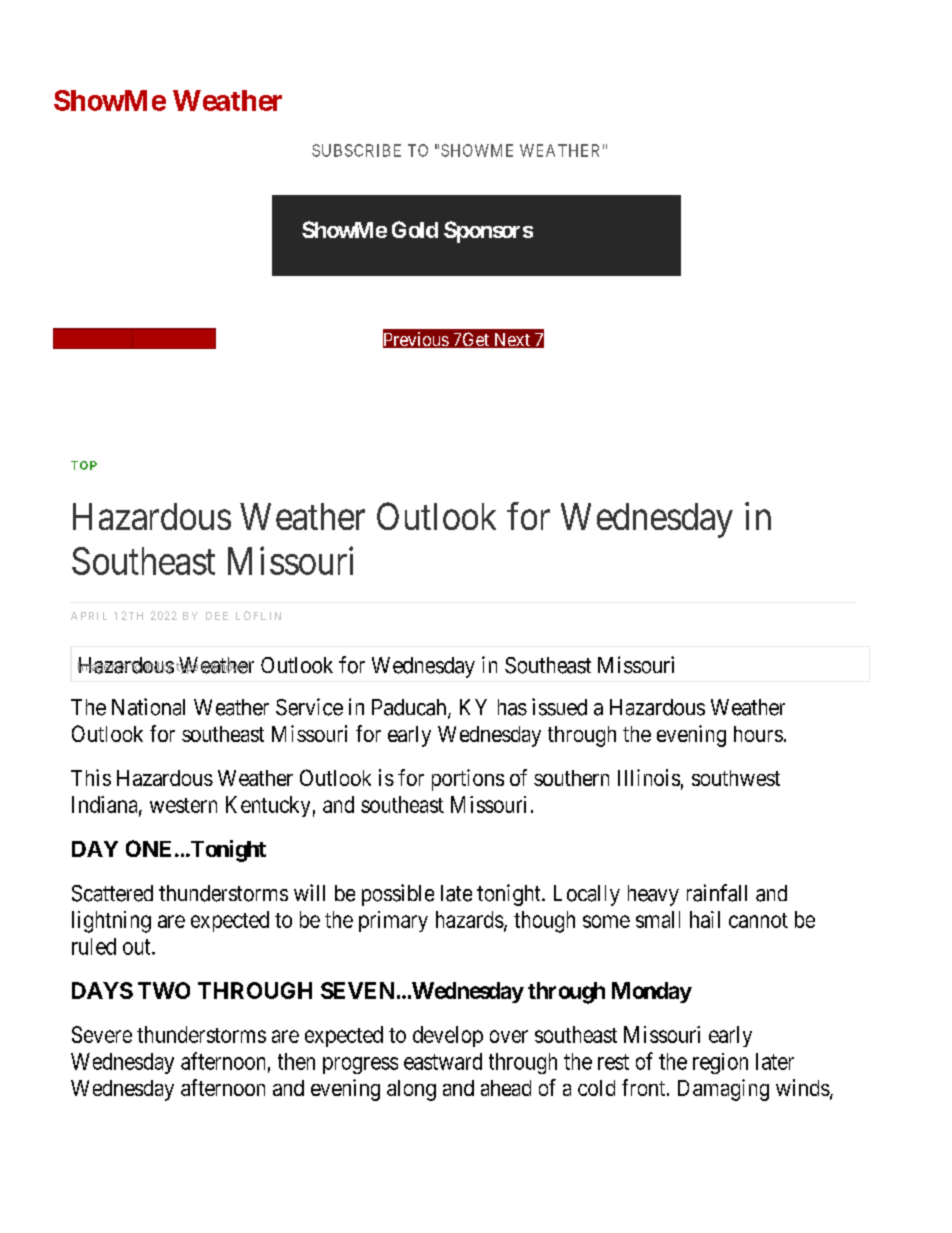 The width and height of the document is (952, 1233). I want to click on region, so click(720, 1063).
